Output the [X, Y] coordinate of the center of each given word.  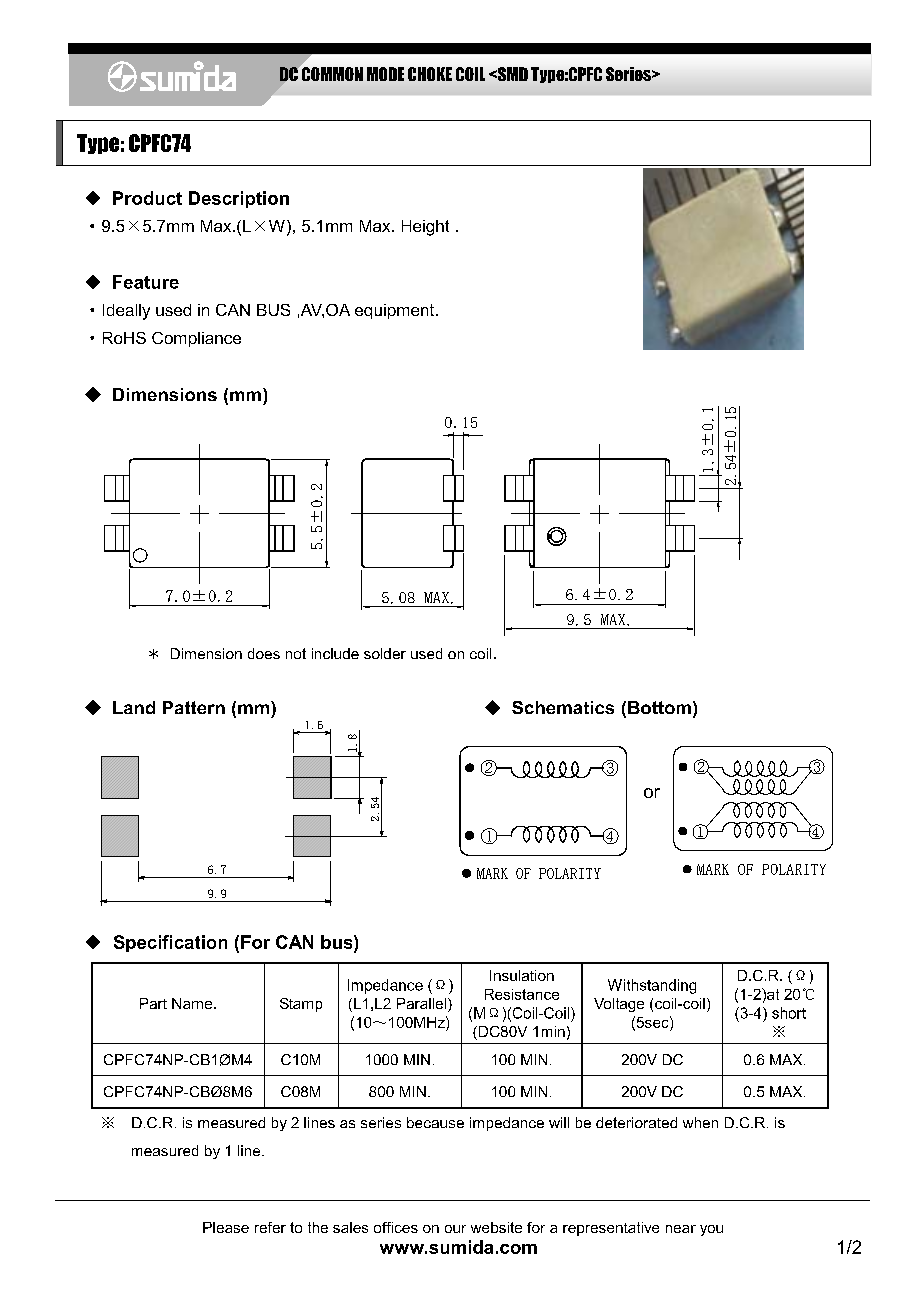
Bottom [659, 707]
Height [425, 228]
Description [239, 199]
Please [226, 1227]
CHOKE [430, 74]
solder [385, 653]
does [264, 653]
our [455, 1229]
